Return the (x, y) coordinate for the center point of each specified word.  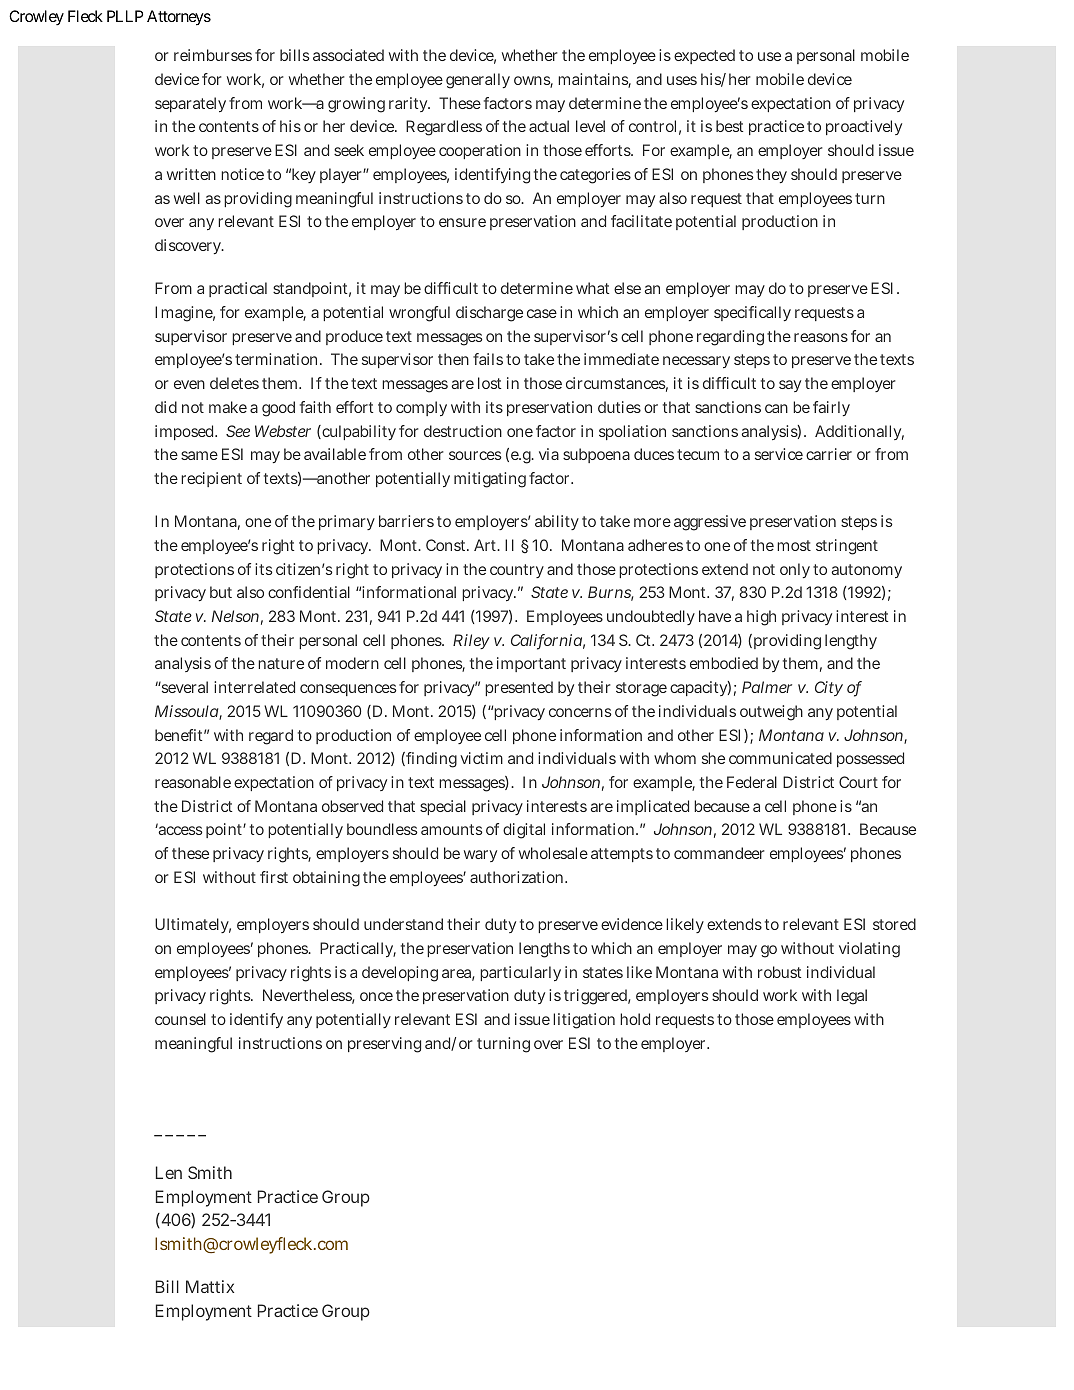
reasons (821, 337)
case (542, 313)
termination (278, 359)
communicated (780, 758)
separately (190, 104)
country (517, 571)
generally (478, 81)
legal (852, 997)
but (221, 592)
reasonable (193, 782)
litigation (584, 1021)
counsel (180, 1019)
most (794, 545)
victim (481, 758)
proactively (864, 127)
